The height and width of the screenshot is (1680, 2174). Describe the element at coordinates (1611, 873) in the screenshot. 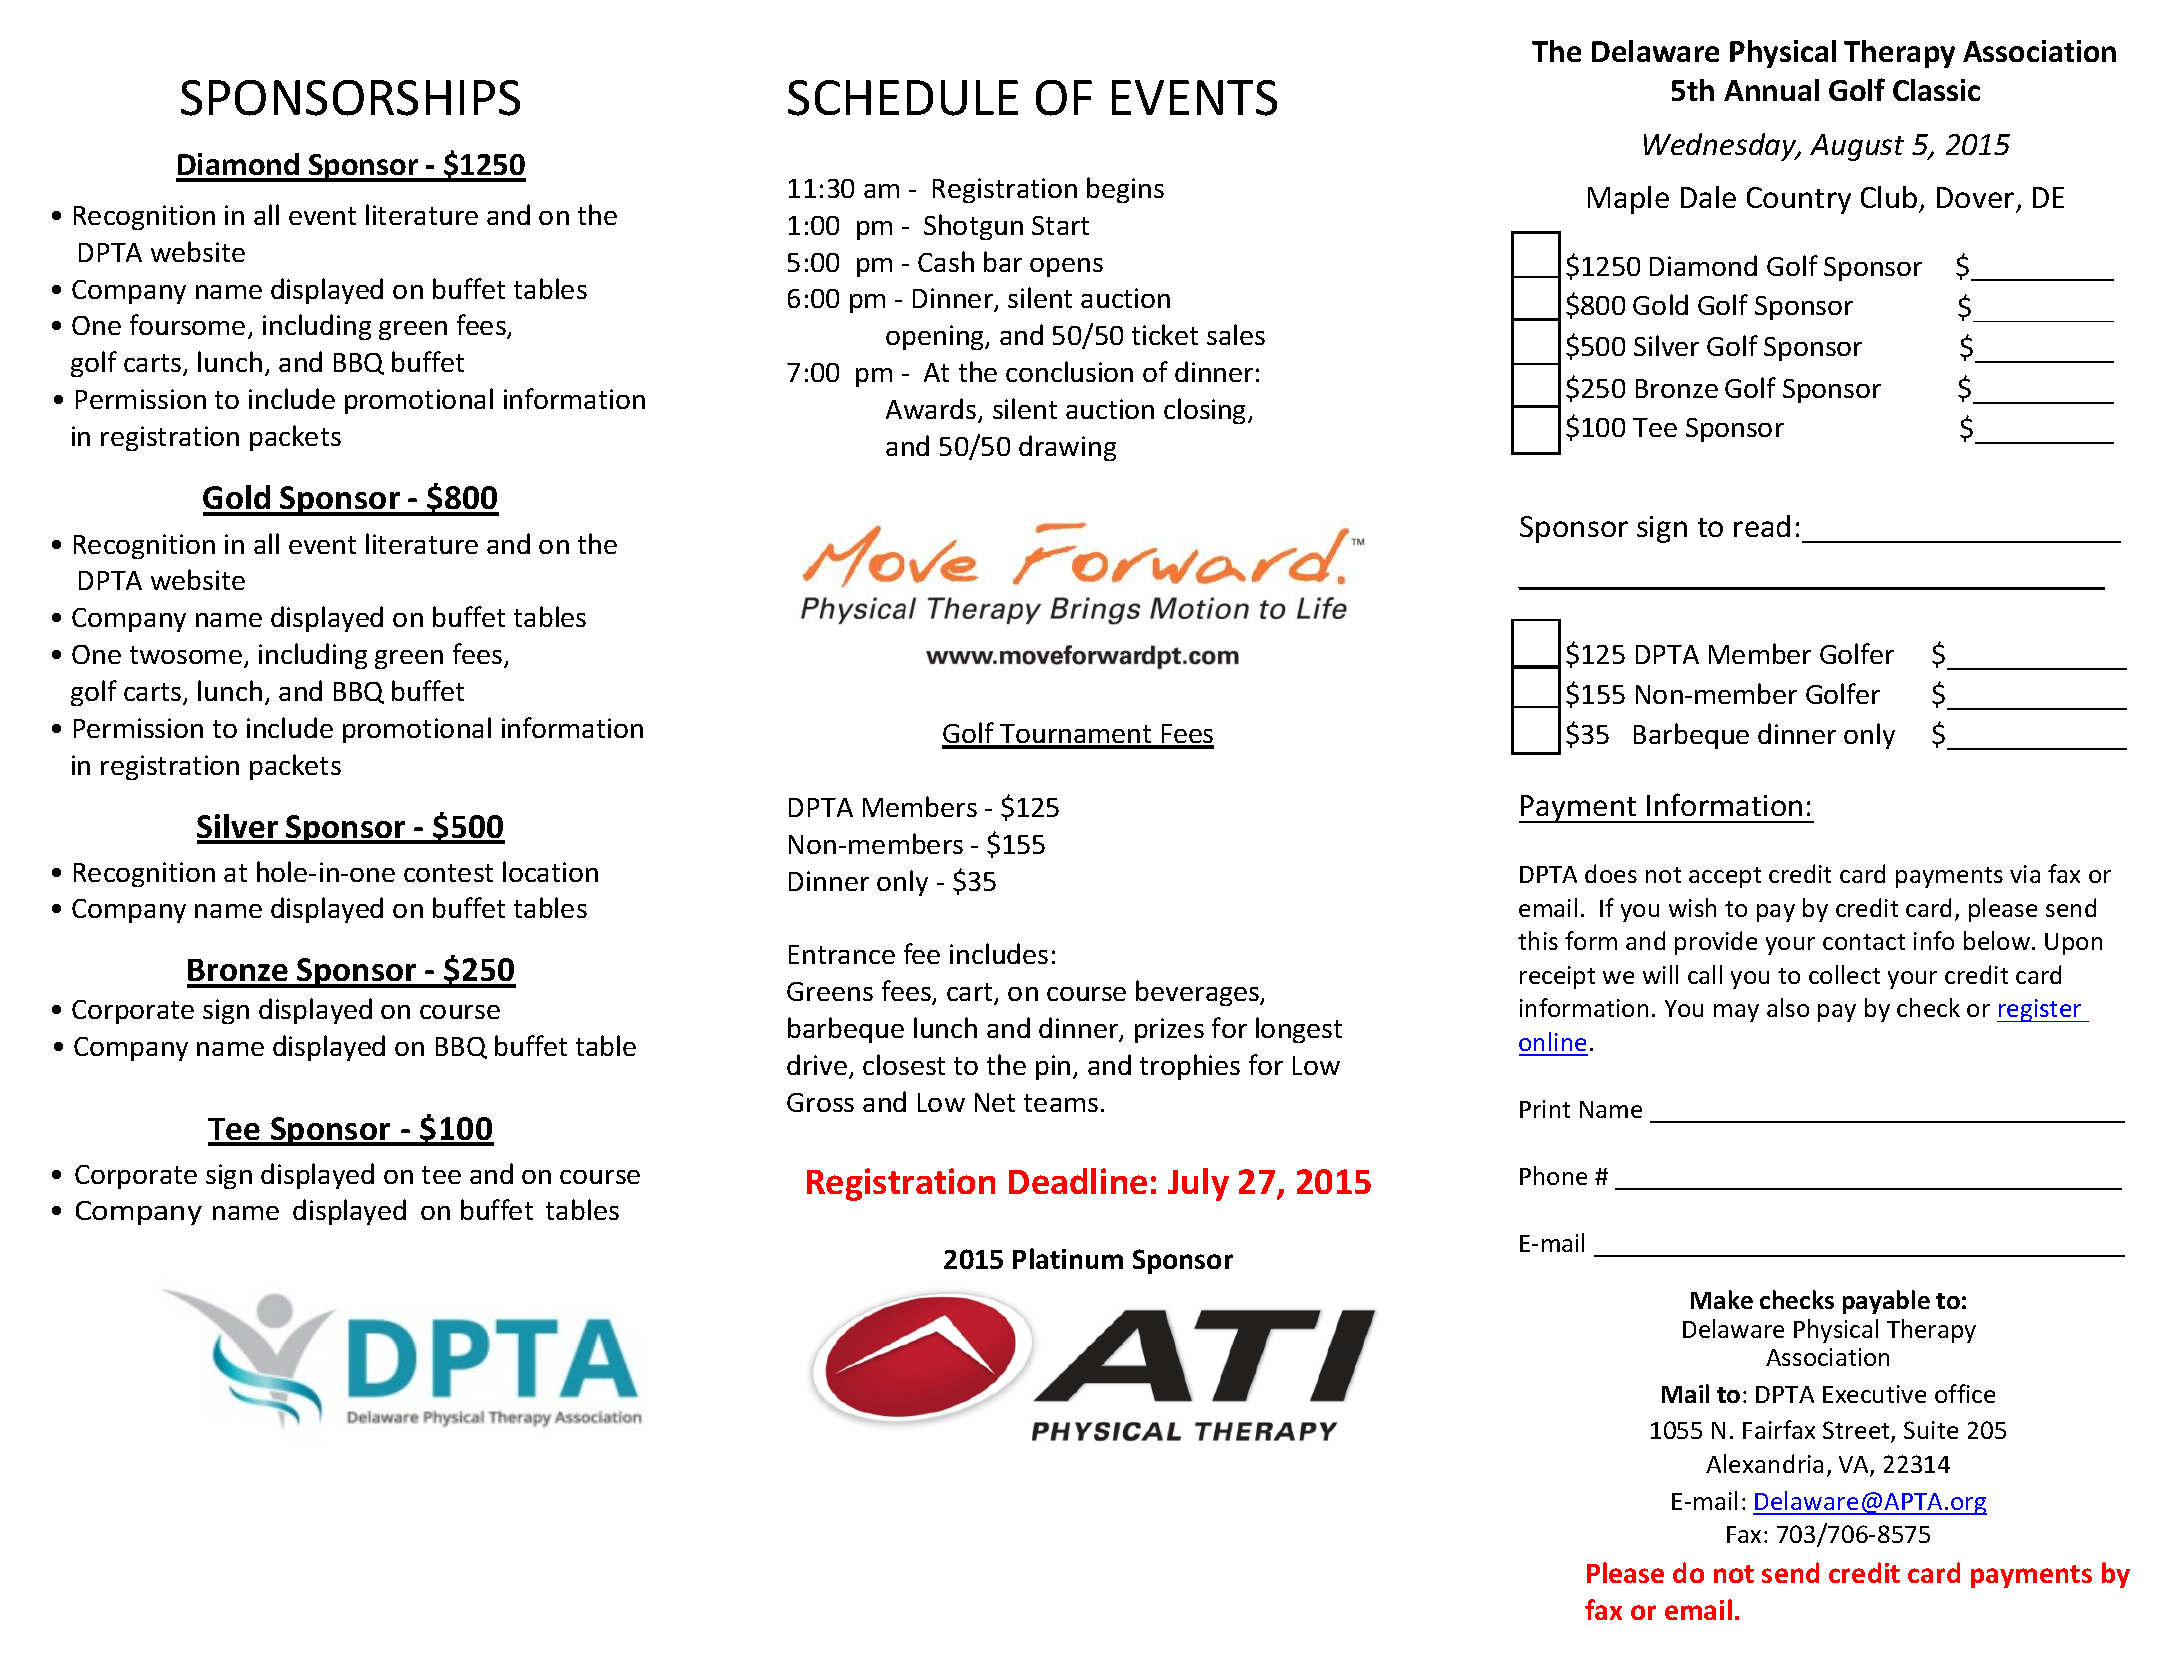

I see `does` at that location.
